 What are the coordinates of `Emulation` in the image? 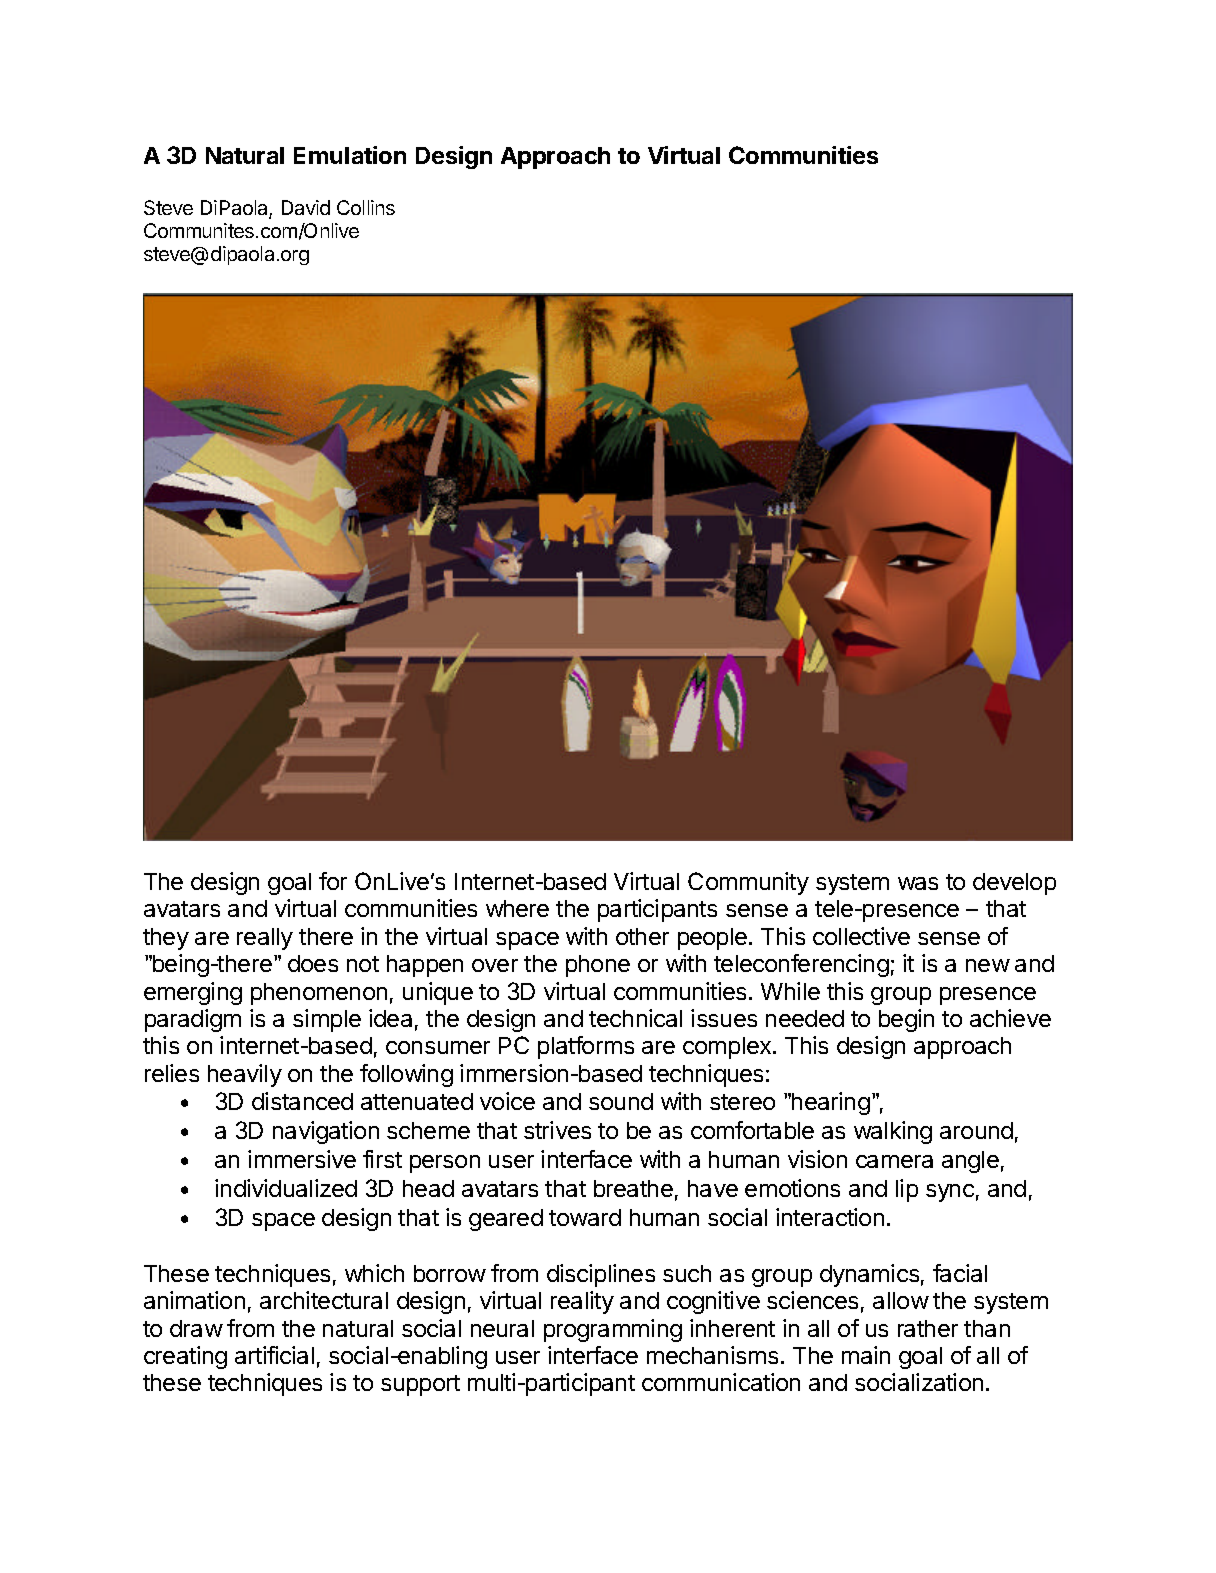 It's located at (350, 155).
